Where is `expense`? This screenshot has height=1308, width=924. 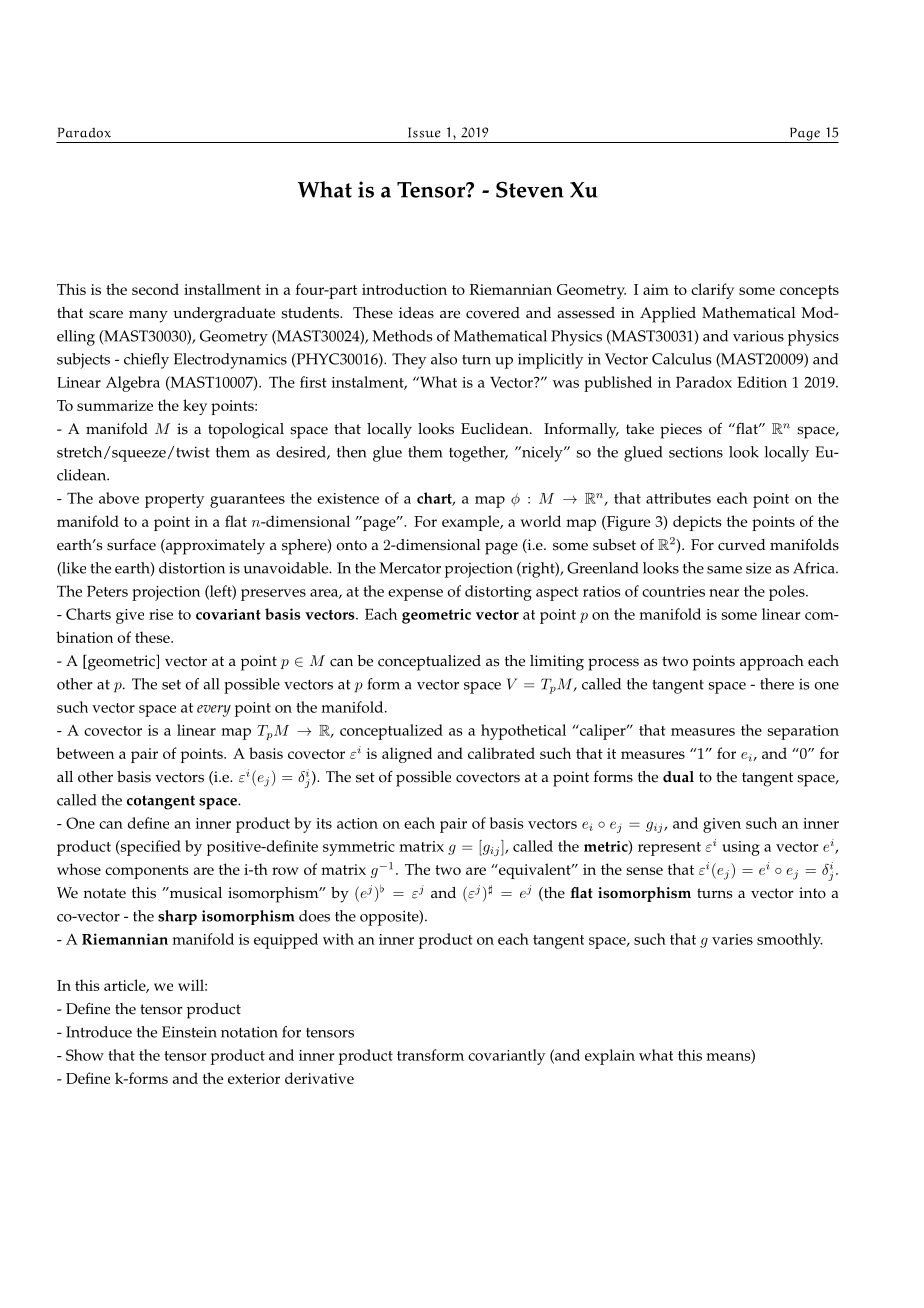 expense is located at coordinates (415, 595).
